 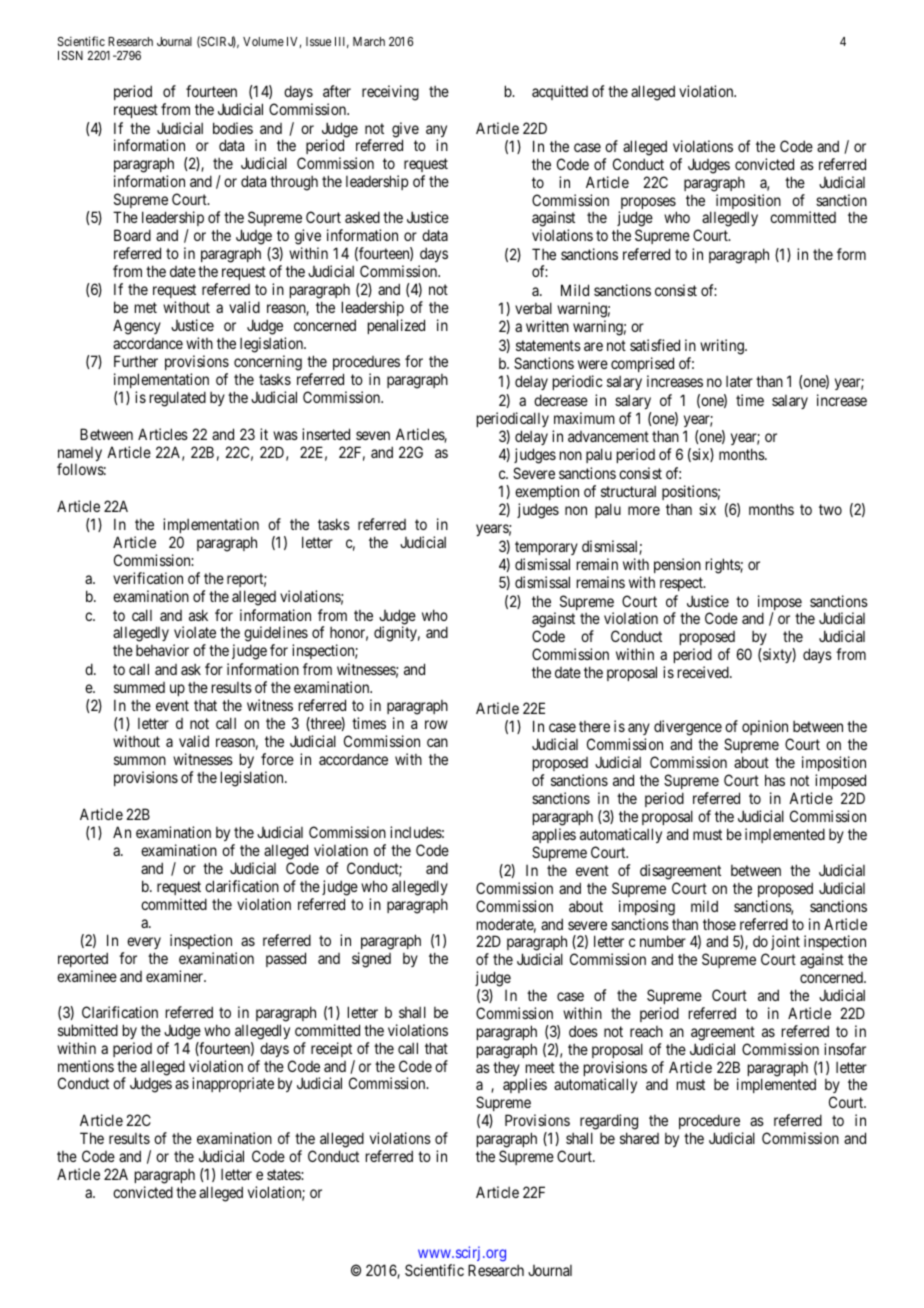 I want to click on respect, so click(x=682, y=584).
